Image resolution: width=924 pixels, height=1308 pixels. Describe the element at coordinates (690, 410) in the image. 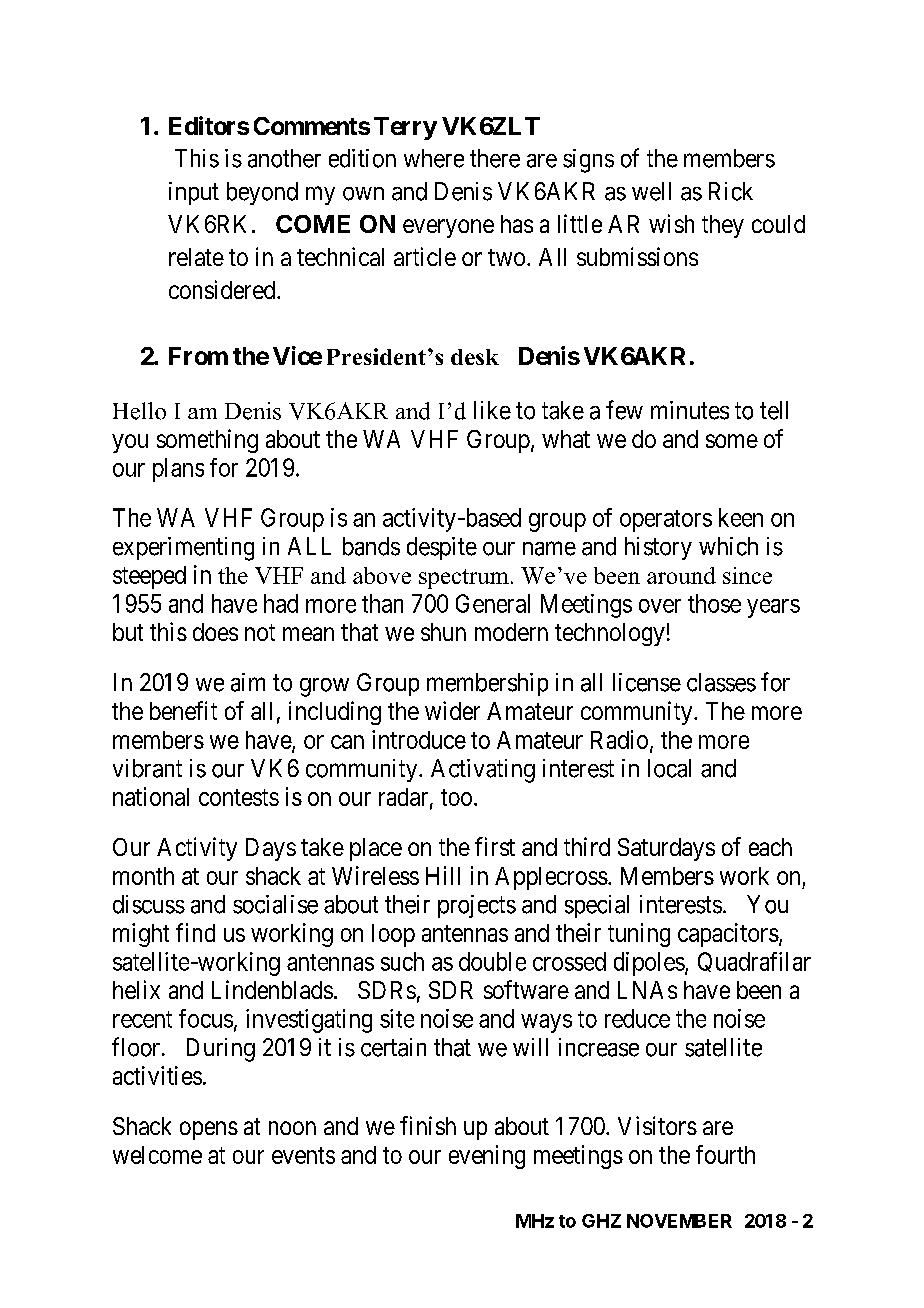

I see `minutes` at that location.
